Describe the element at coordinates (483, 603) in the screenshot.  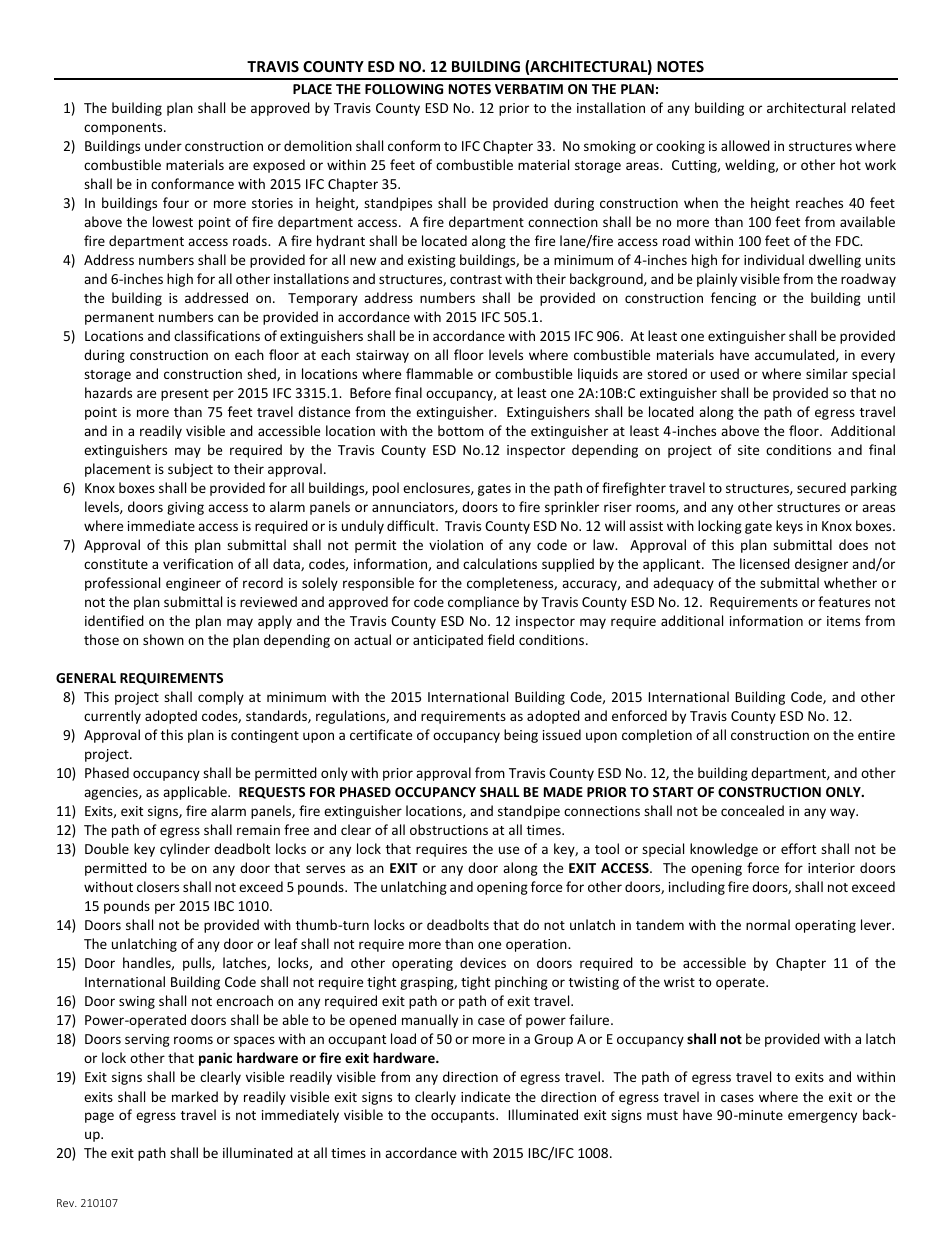
I see `compliance` at that location.
